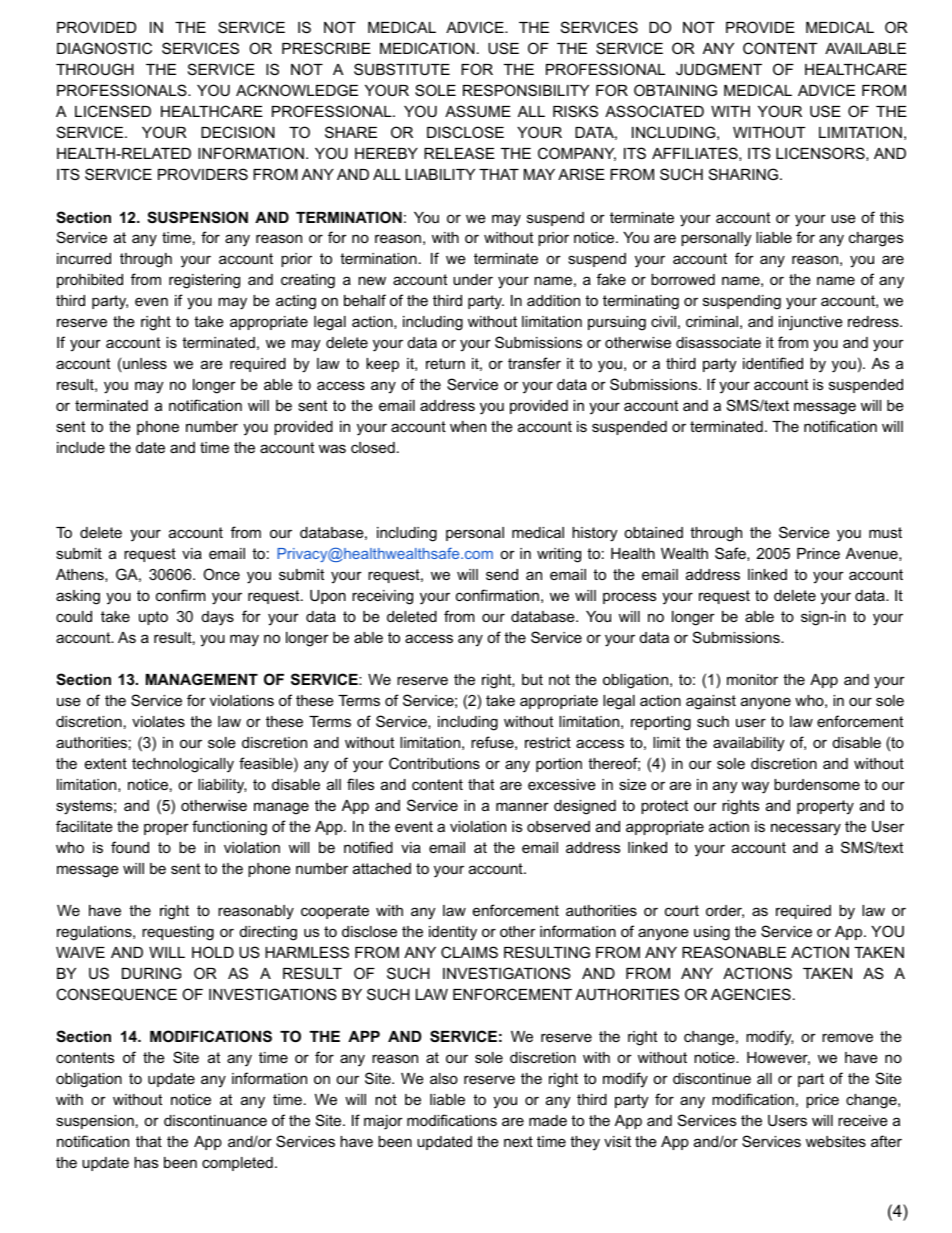  I want to click on ASSUME, so click(478, 111).
